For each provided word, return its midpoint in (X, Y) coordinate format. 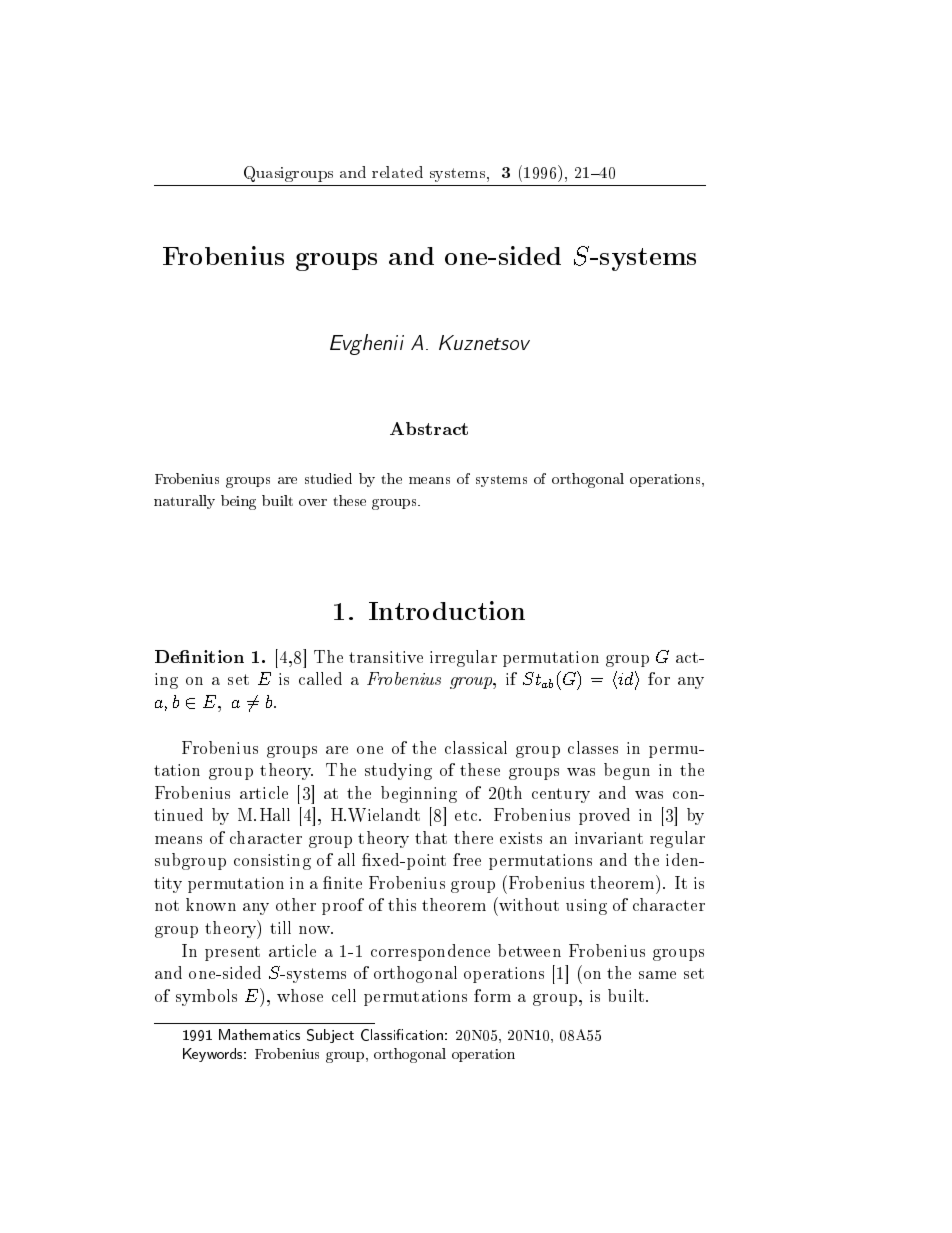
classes (593, 747)
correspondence (430, 952)
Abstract (429, 428)
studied (328, 478)
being (238, 502)
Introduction (447, 610)
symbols (206, 997)
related (397, 172)
